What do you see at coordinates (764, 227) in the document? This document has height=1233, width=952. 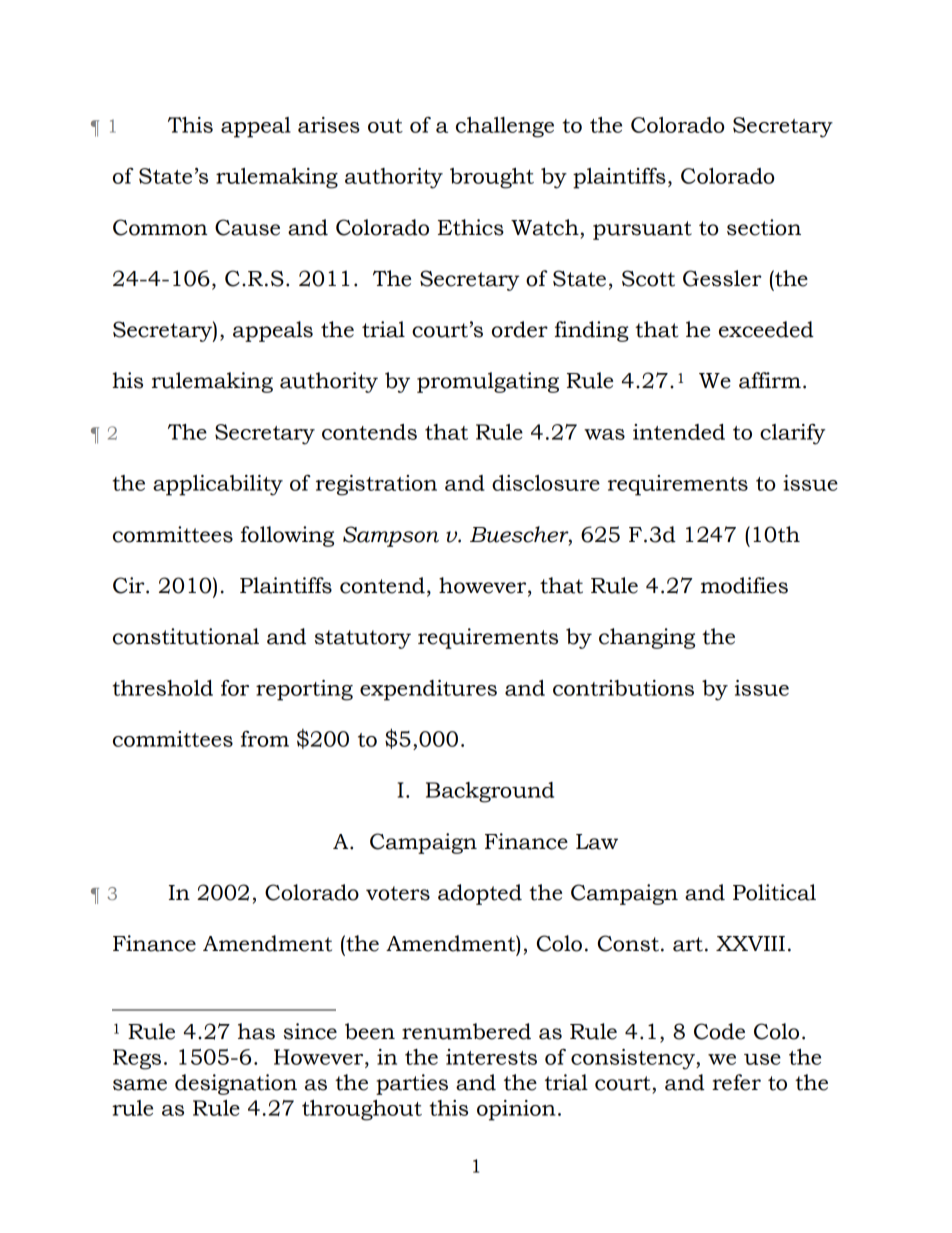 I see `section` at bounding box center [764, 227].
